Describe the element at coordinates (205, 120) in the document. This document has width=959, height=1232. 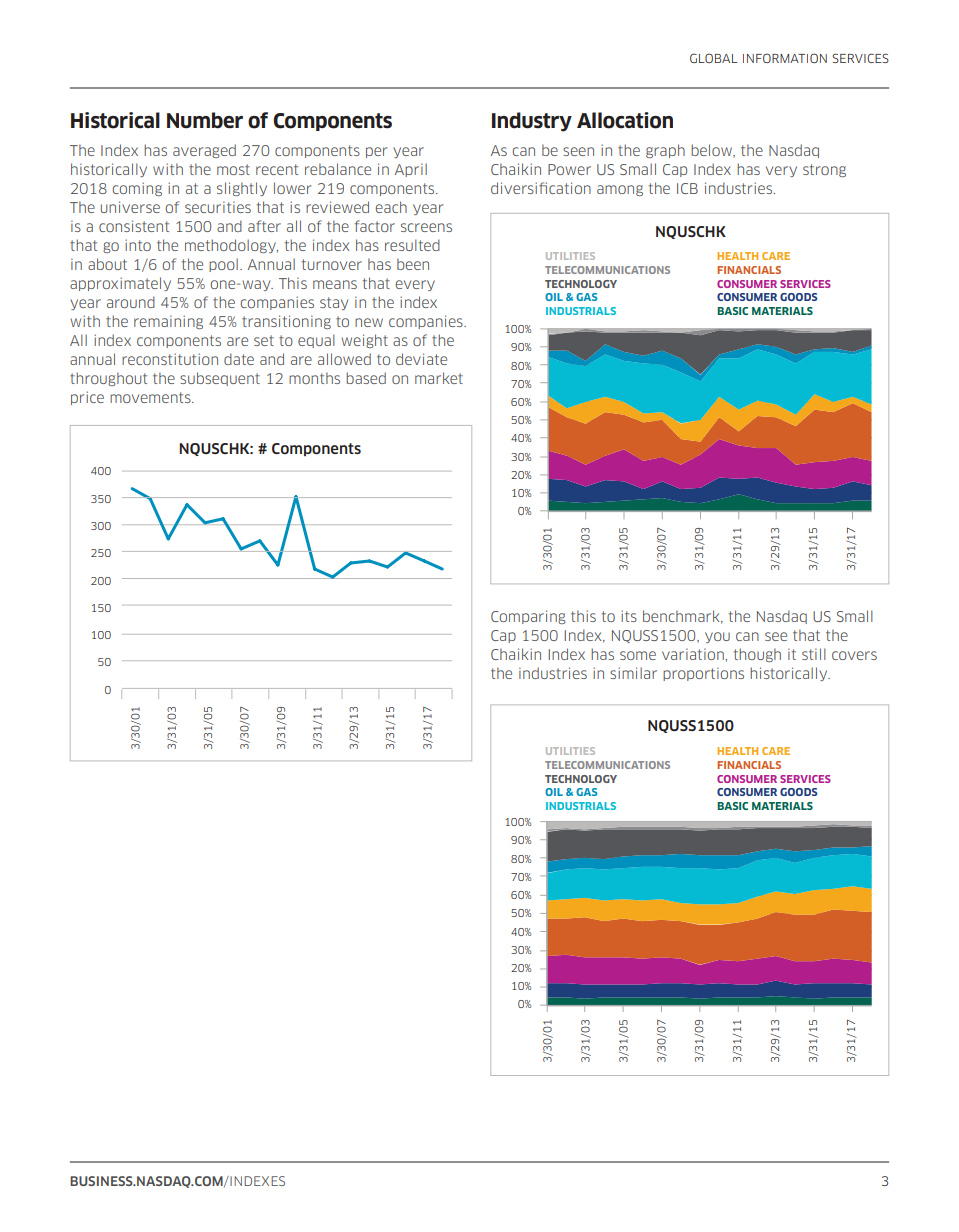
I see `Number` at that location.
